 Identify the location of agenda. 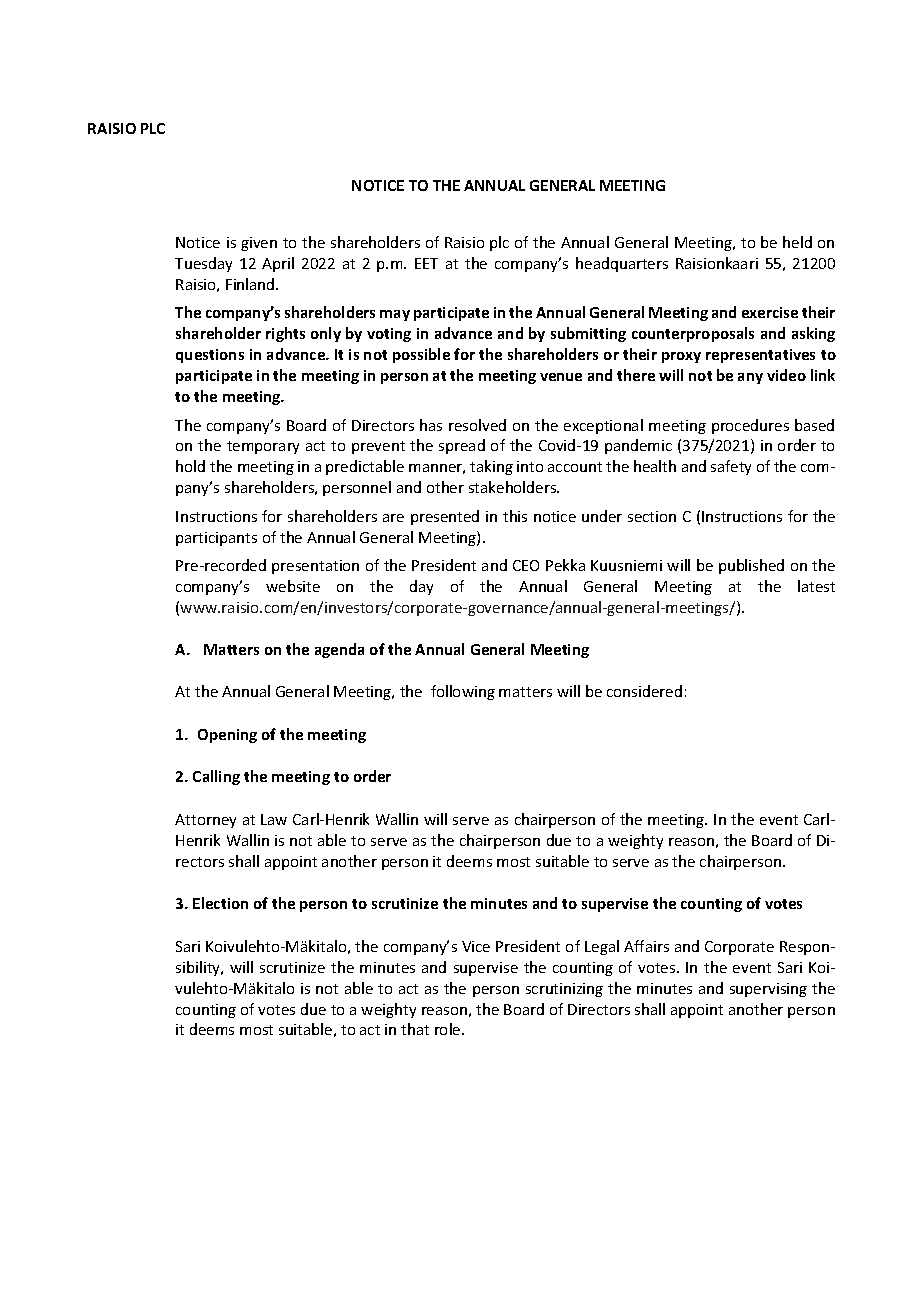
(339, 650).
